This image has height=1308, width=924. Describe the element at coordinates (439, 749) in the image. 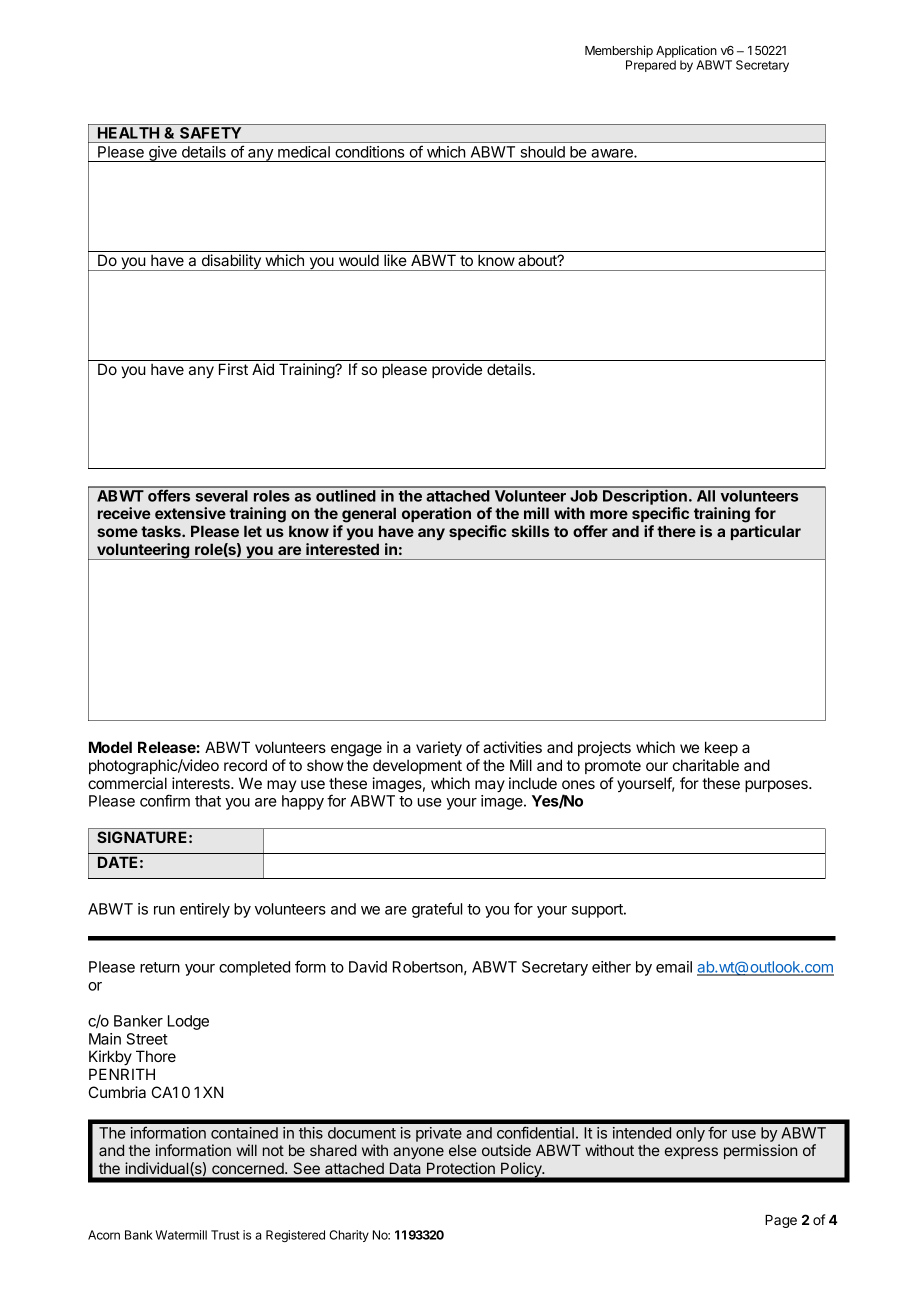

I see `variety` at that location.
